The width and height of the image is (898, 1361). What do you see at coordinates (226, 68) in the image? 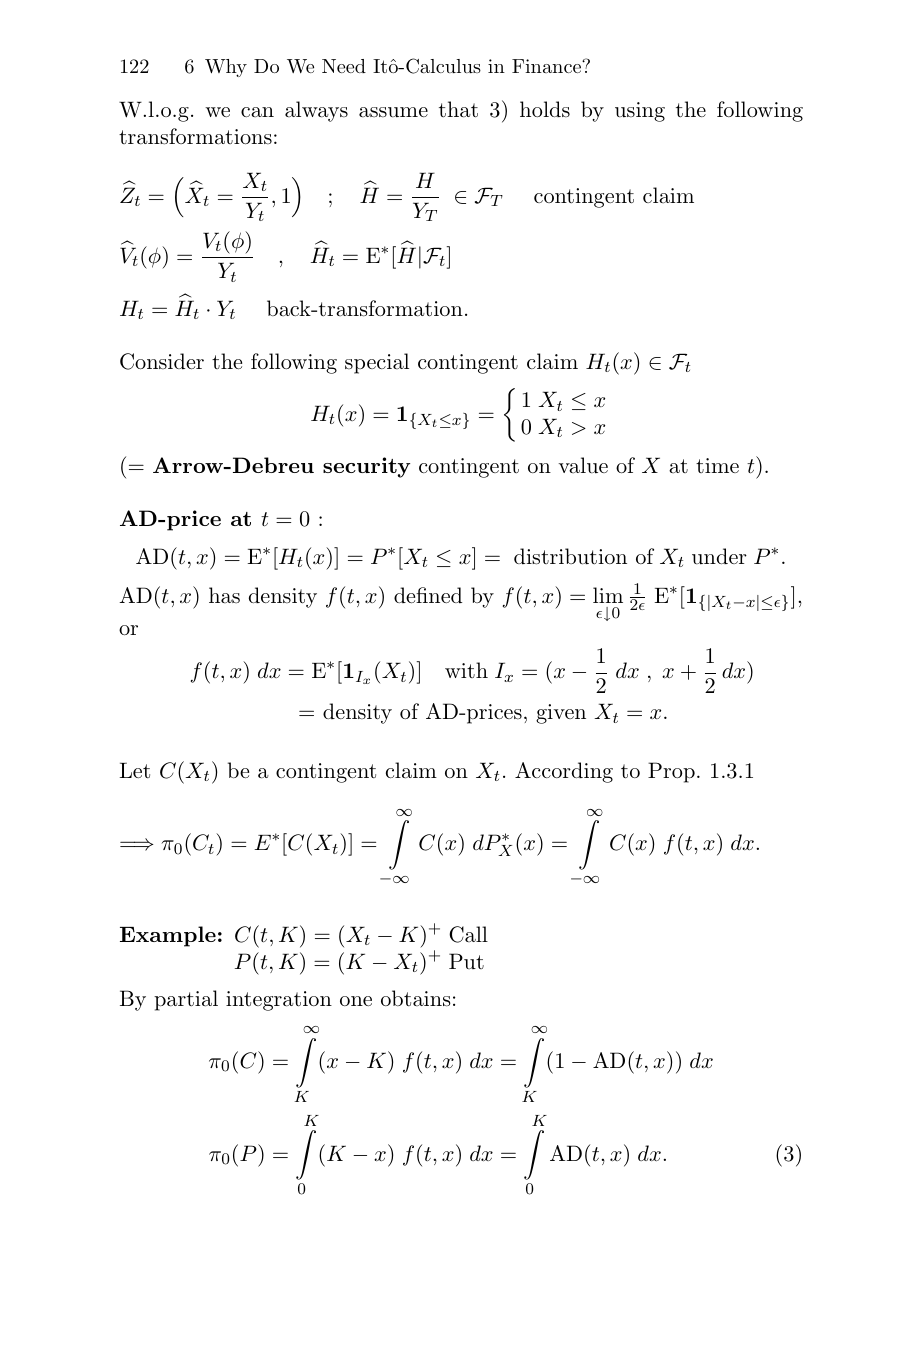
I see `Why` at bounding box center [226, 68].
